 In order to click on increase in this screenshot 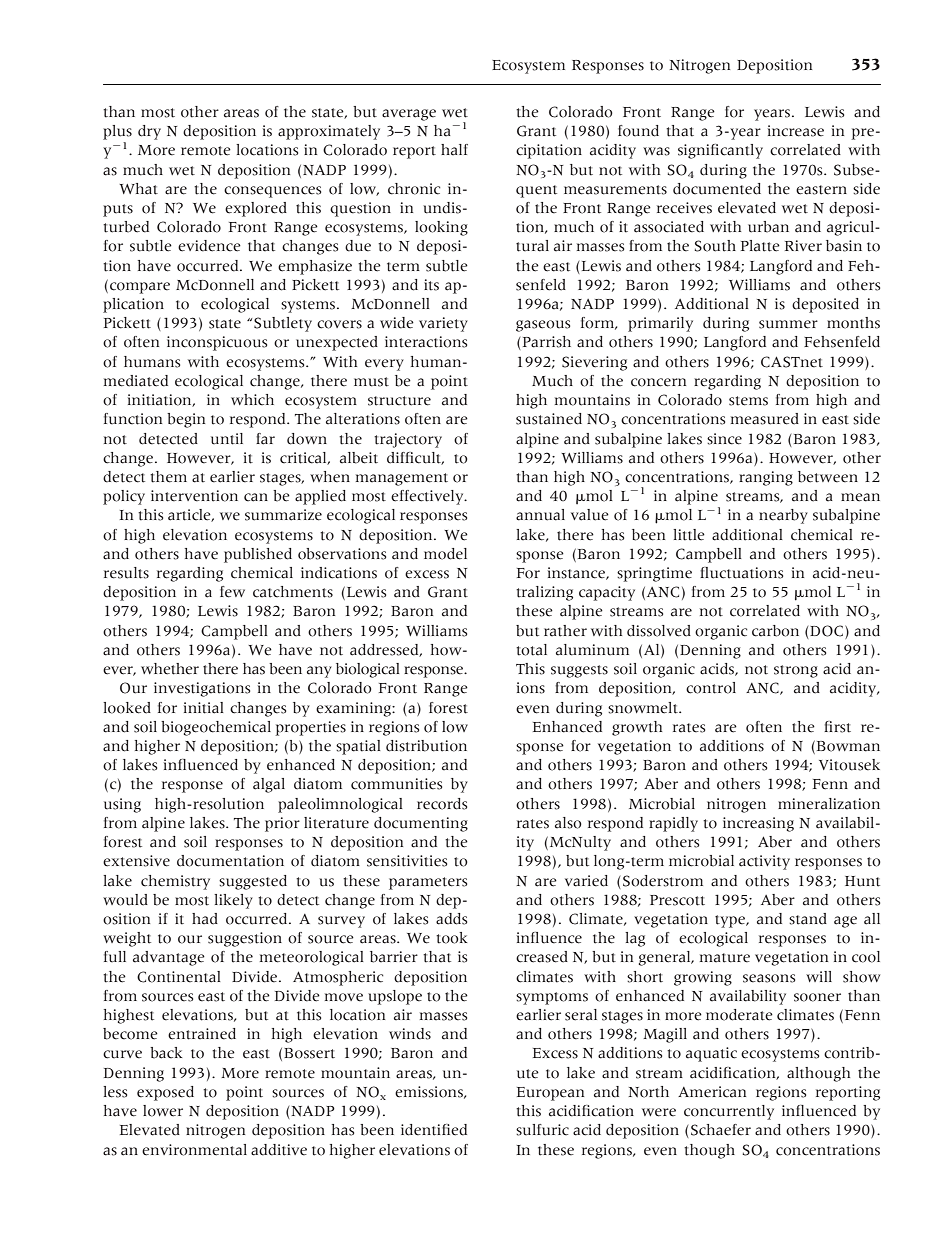, I will do `click(796, 131)`.
